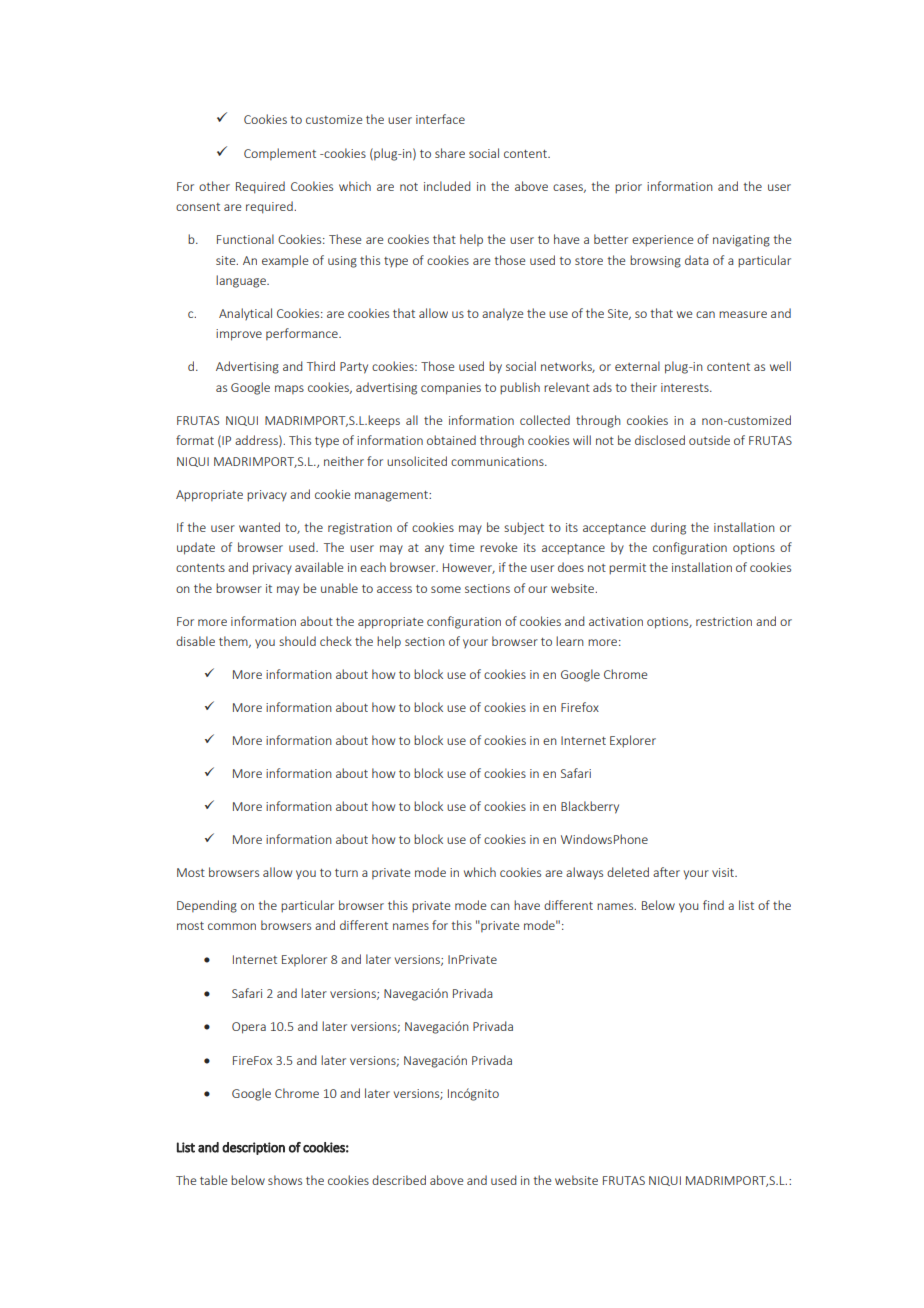  I want to click on turn, so click(346, 873).
